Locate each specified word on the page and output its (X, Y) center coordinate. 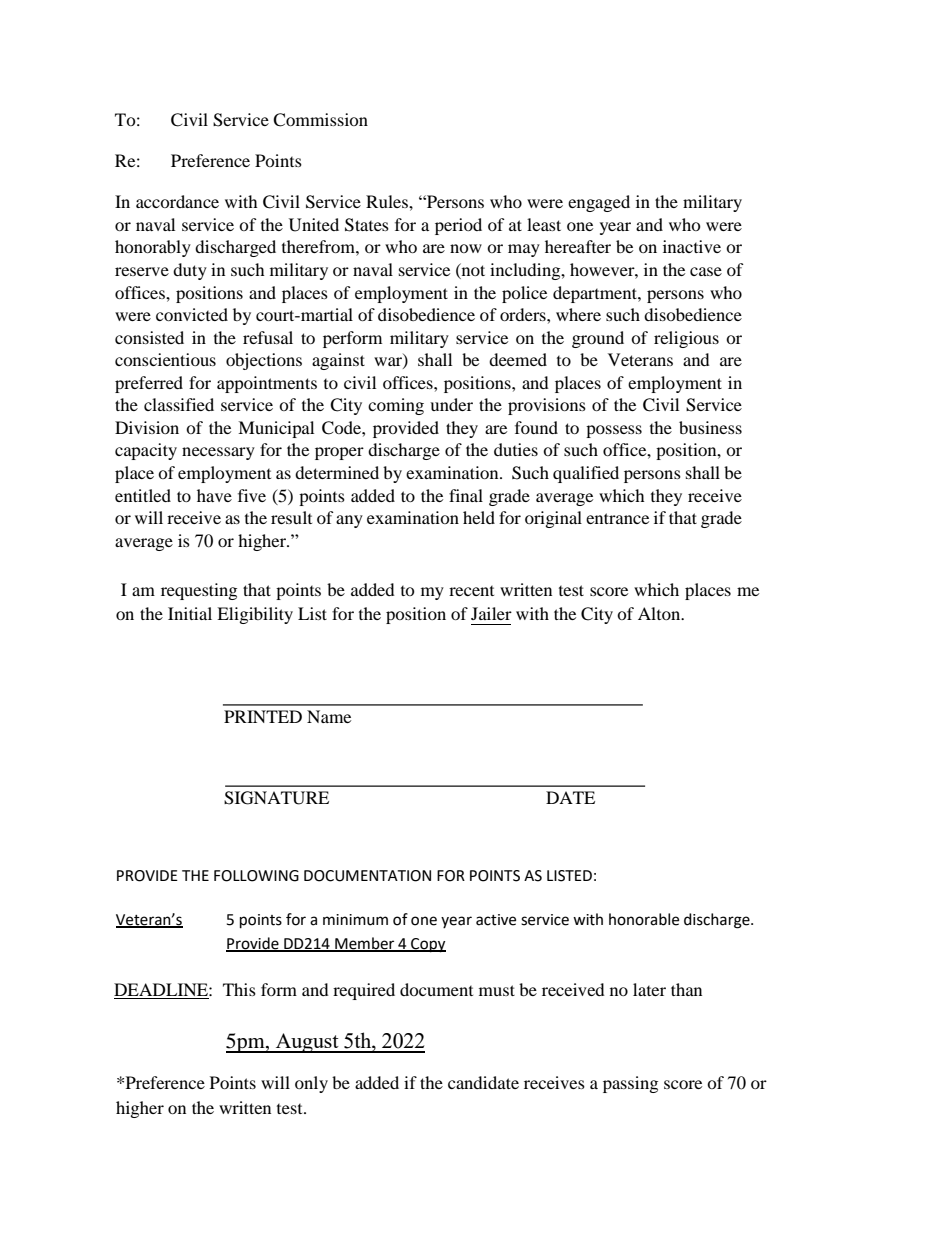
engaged (599, 203)
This (239, 989)
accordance (177, 201)
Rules (388, 201)
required (364, 991)
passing (630, 1084)
